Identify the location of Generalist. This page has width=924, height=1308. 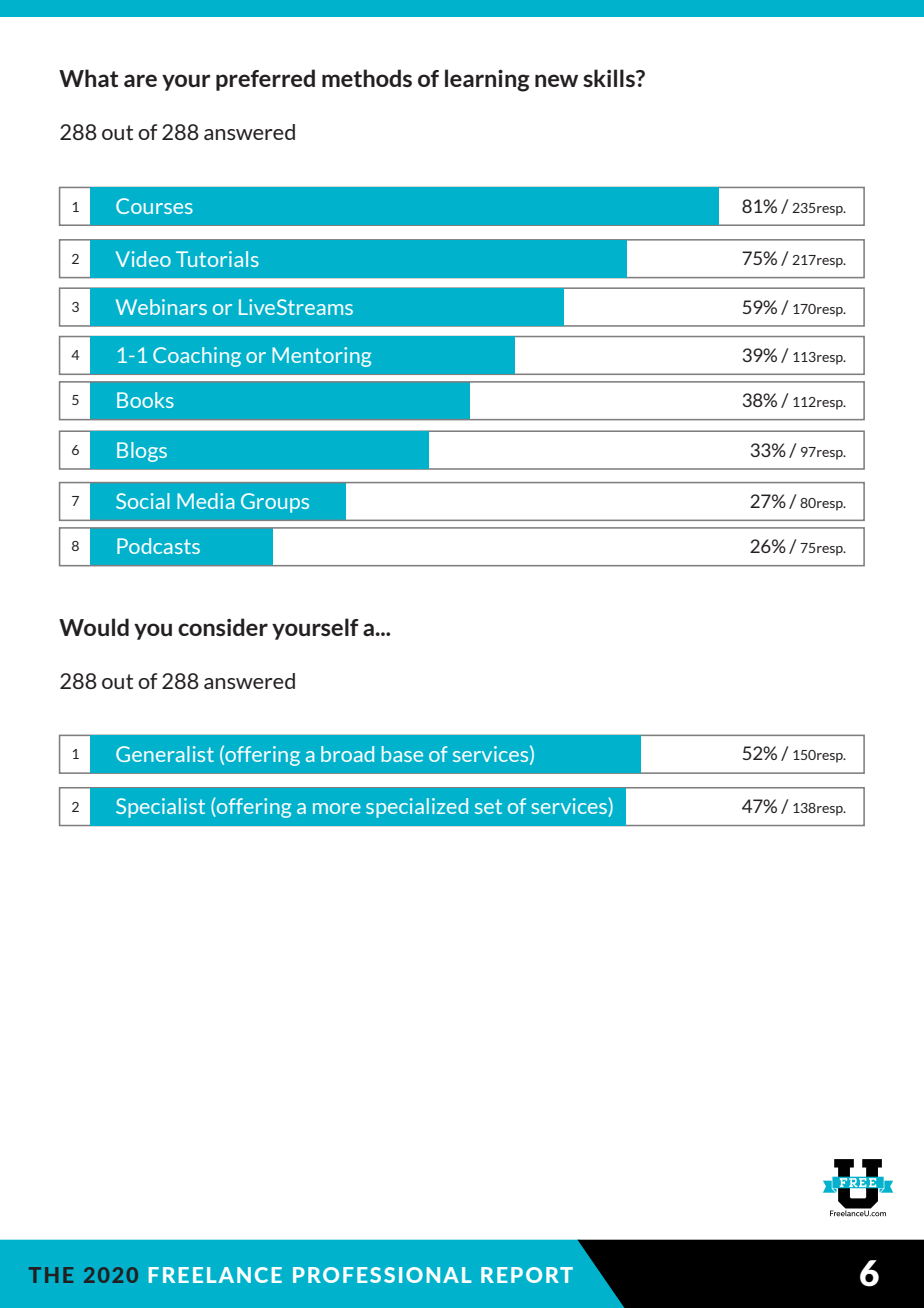
(165, 754).
